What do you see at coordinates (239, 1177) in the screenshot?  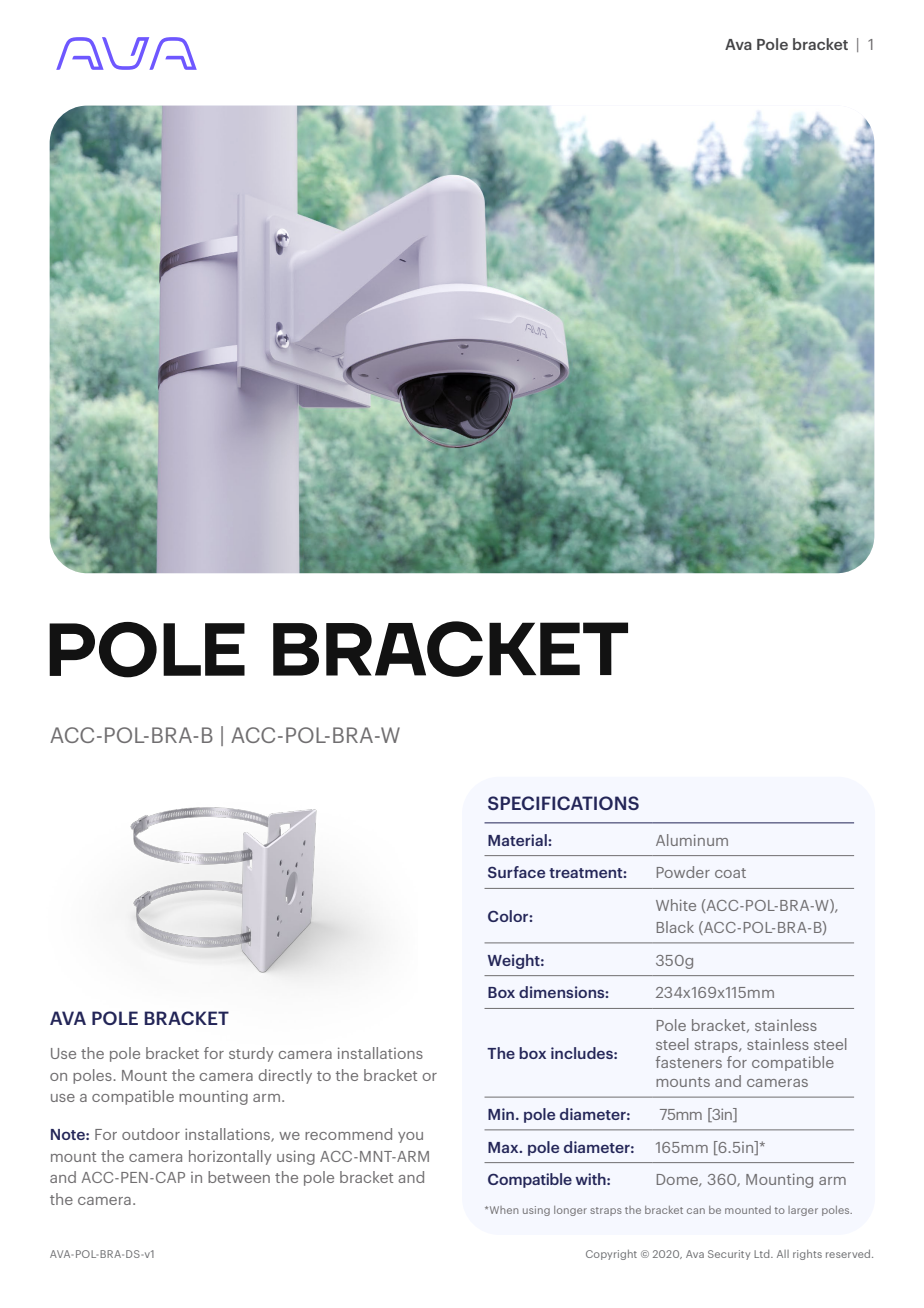 I see `between` at bounding box center [239, 1177].
